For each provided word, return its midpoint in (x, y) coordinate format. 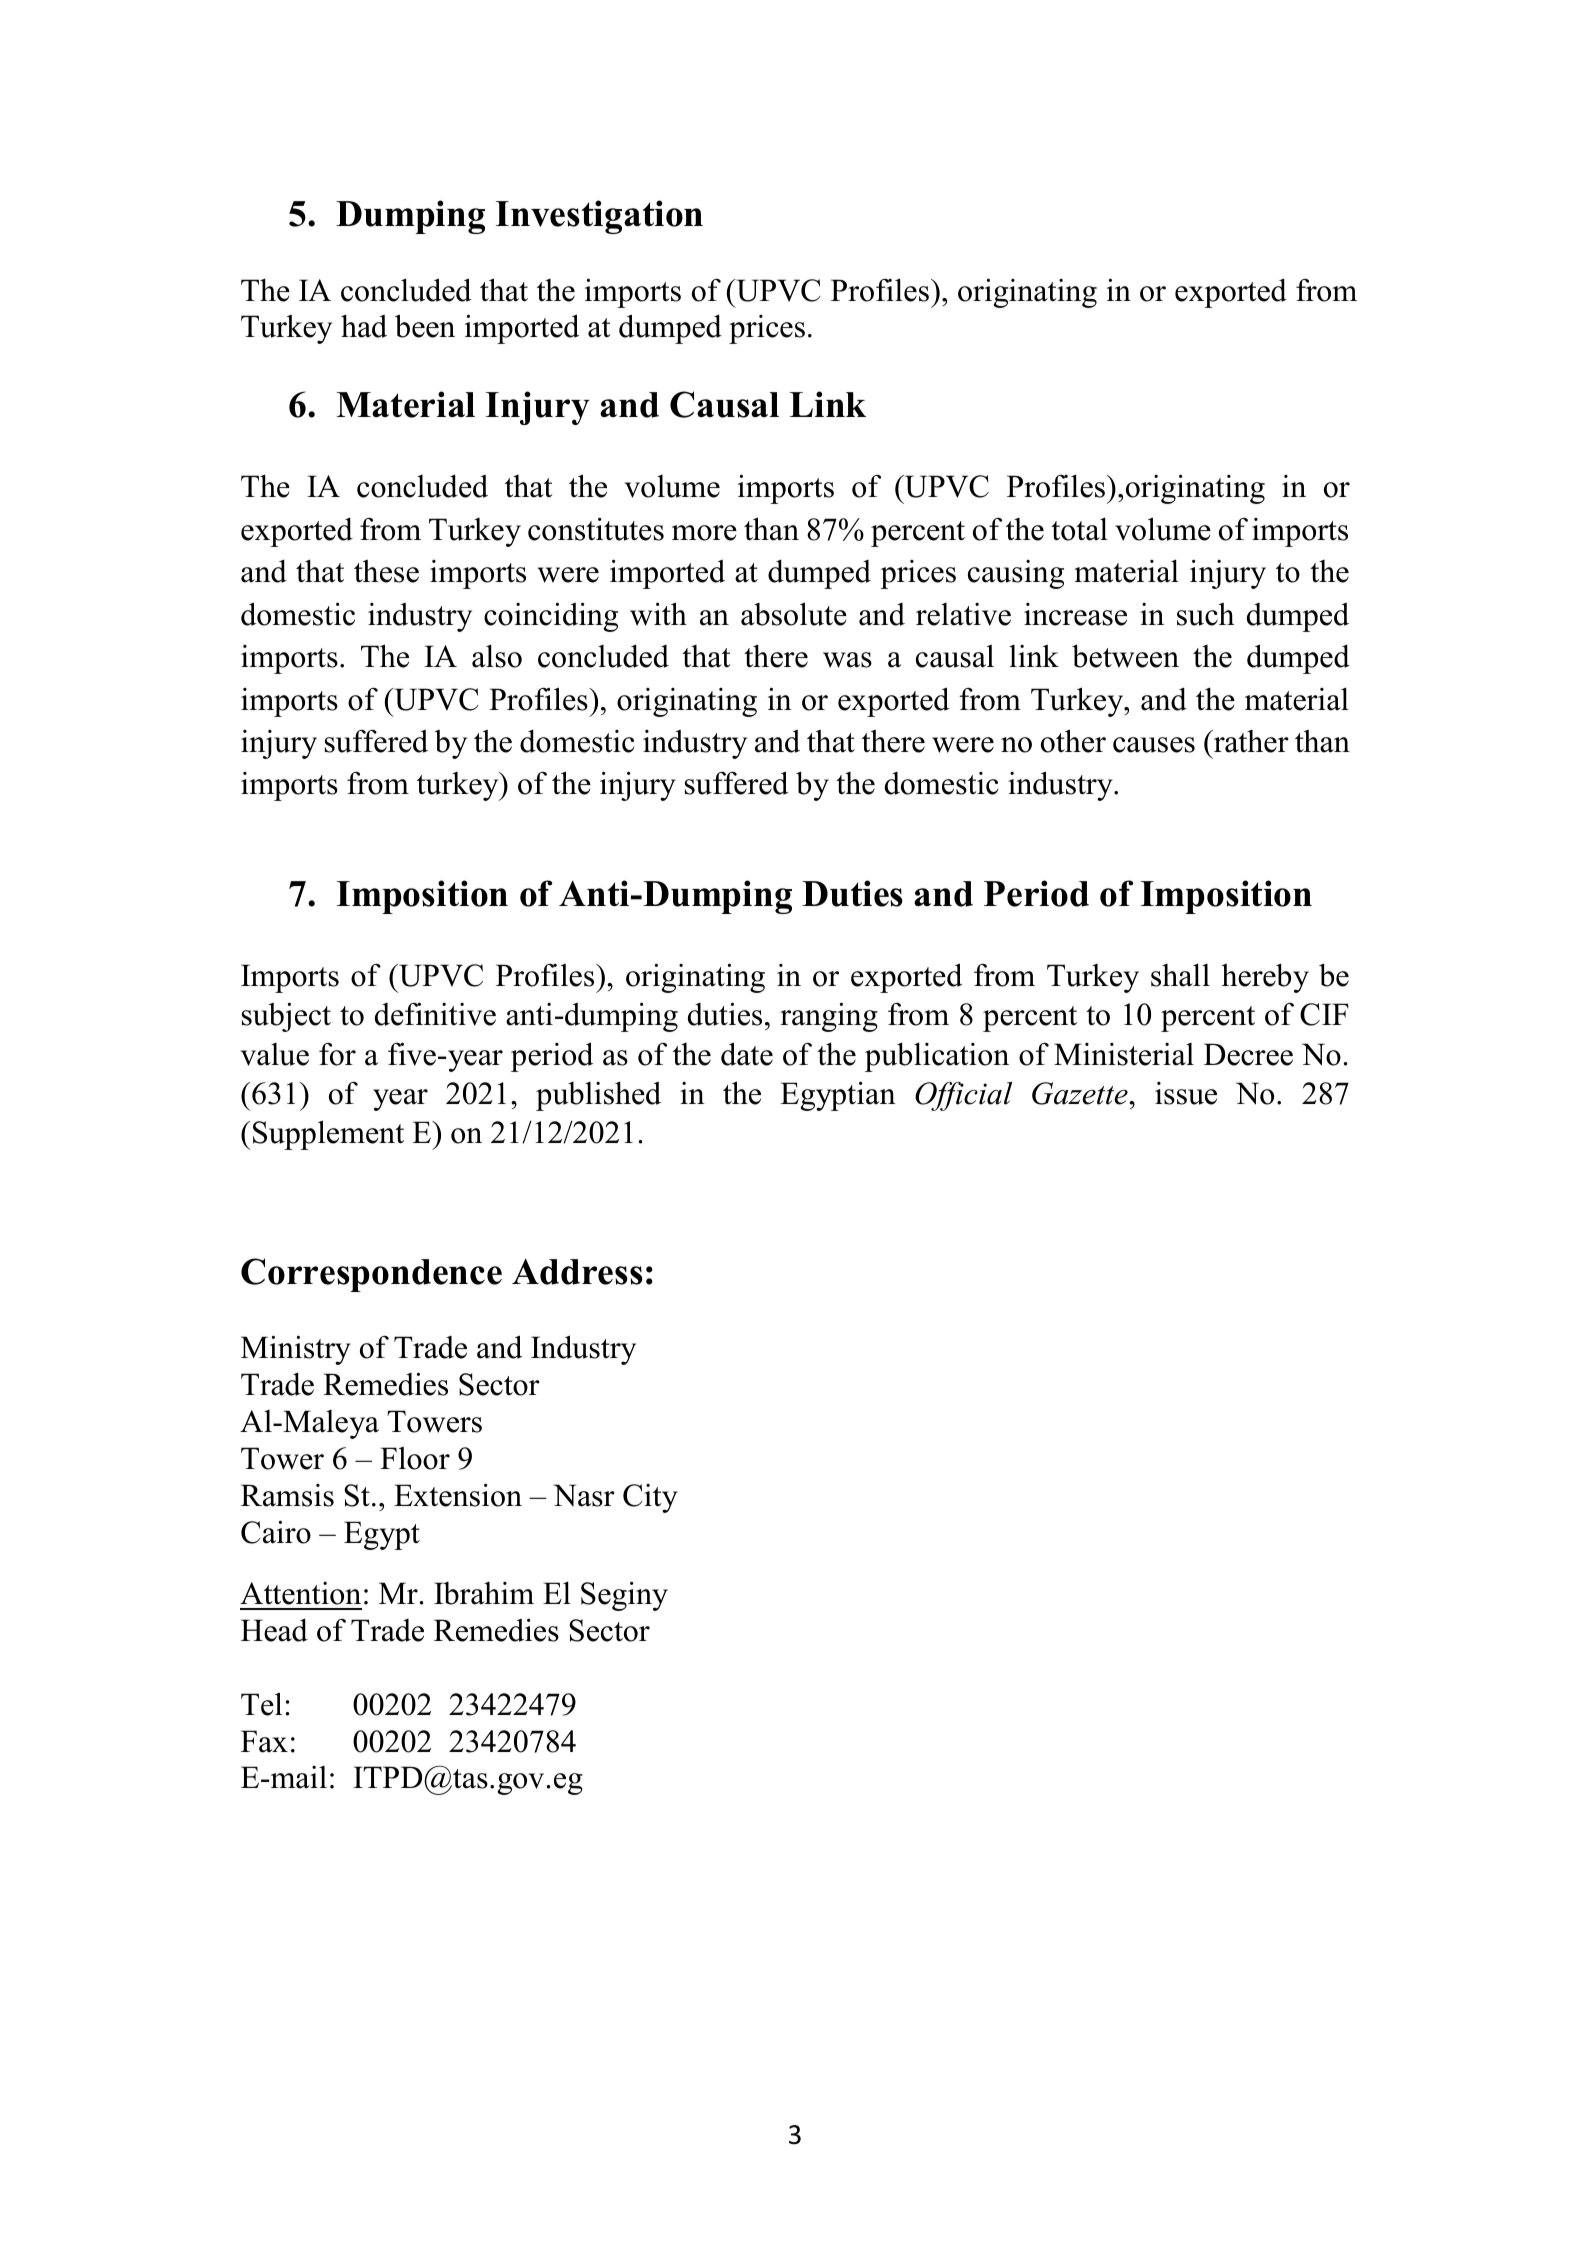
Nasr (584, 1495)
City (650, 1498)
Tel (261, 1704)
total (1079, 529)
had (364, 326)
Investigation (599, 217)
